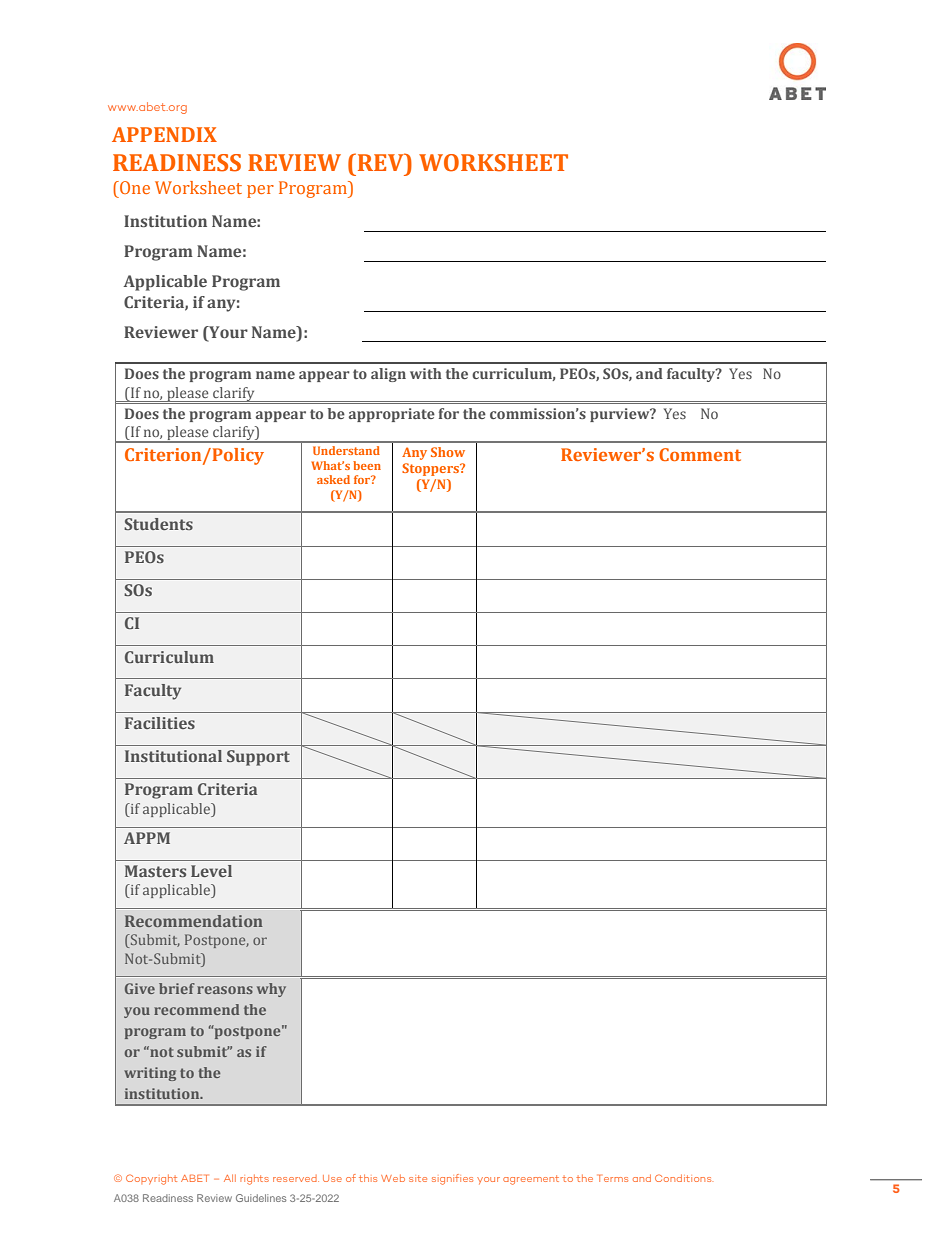 This screenshot has height=1233, width=952. I want to click on Students, so click(158, 524).
